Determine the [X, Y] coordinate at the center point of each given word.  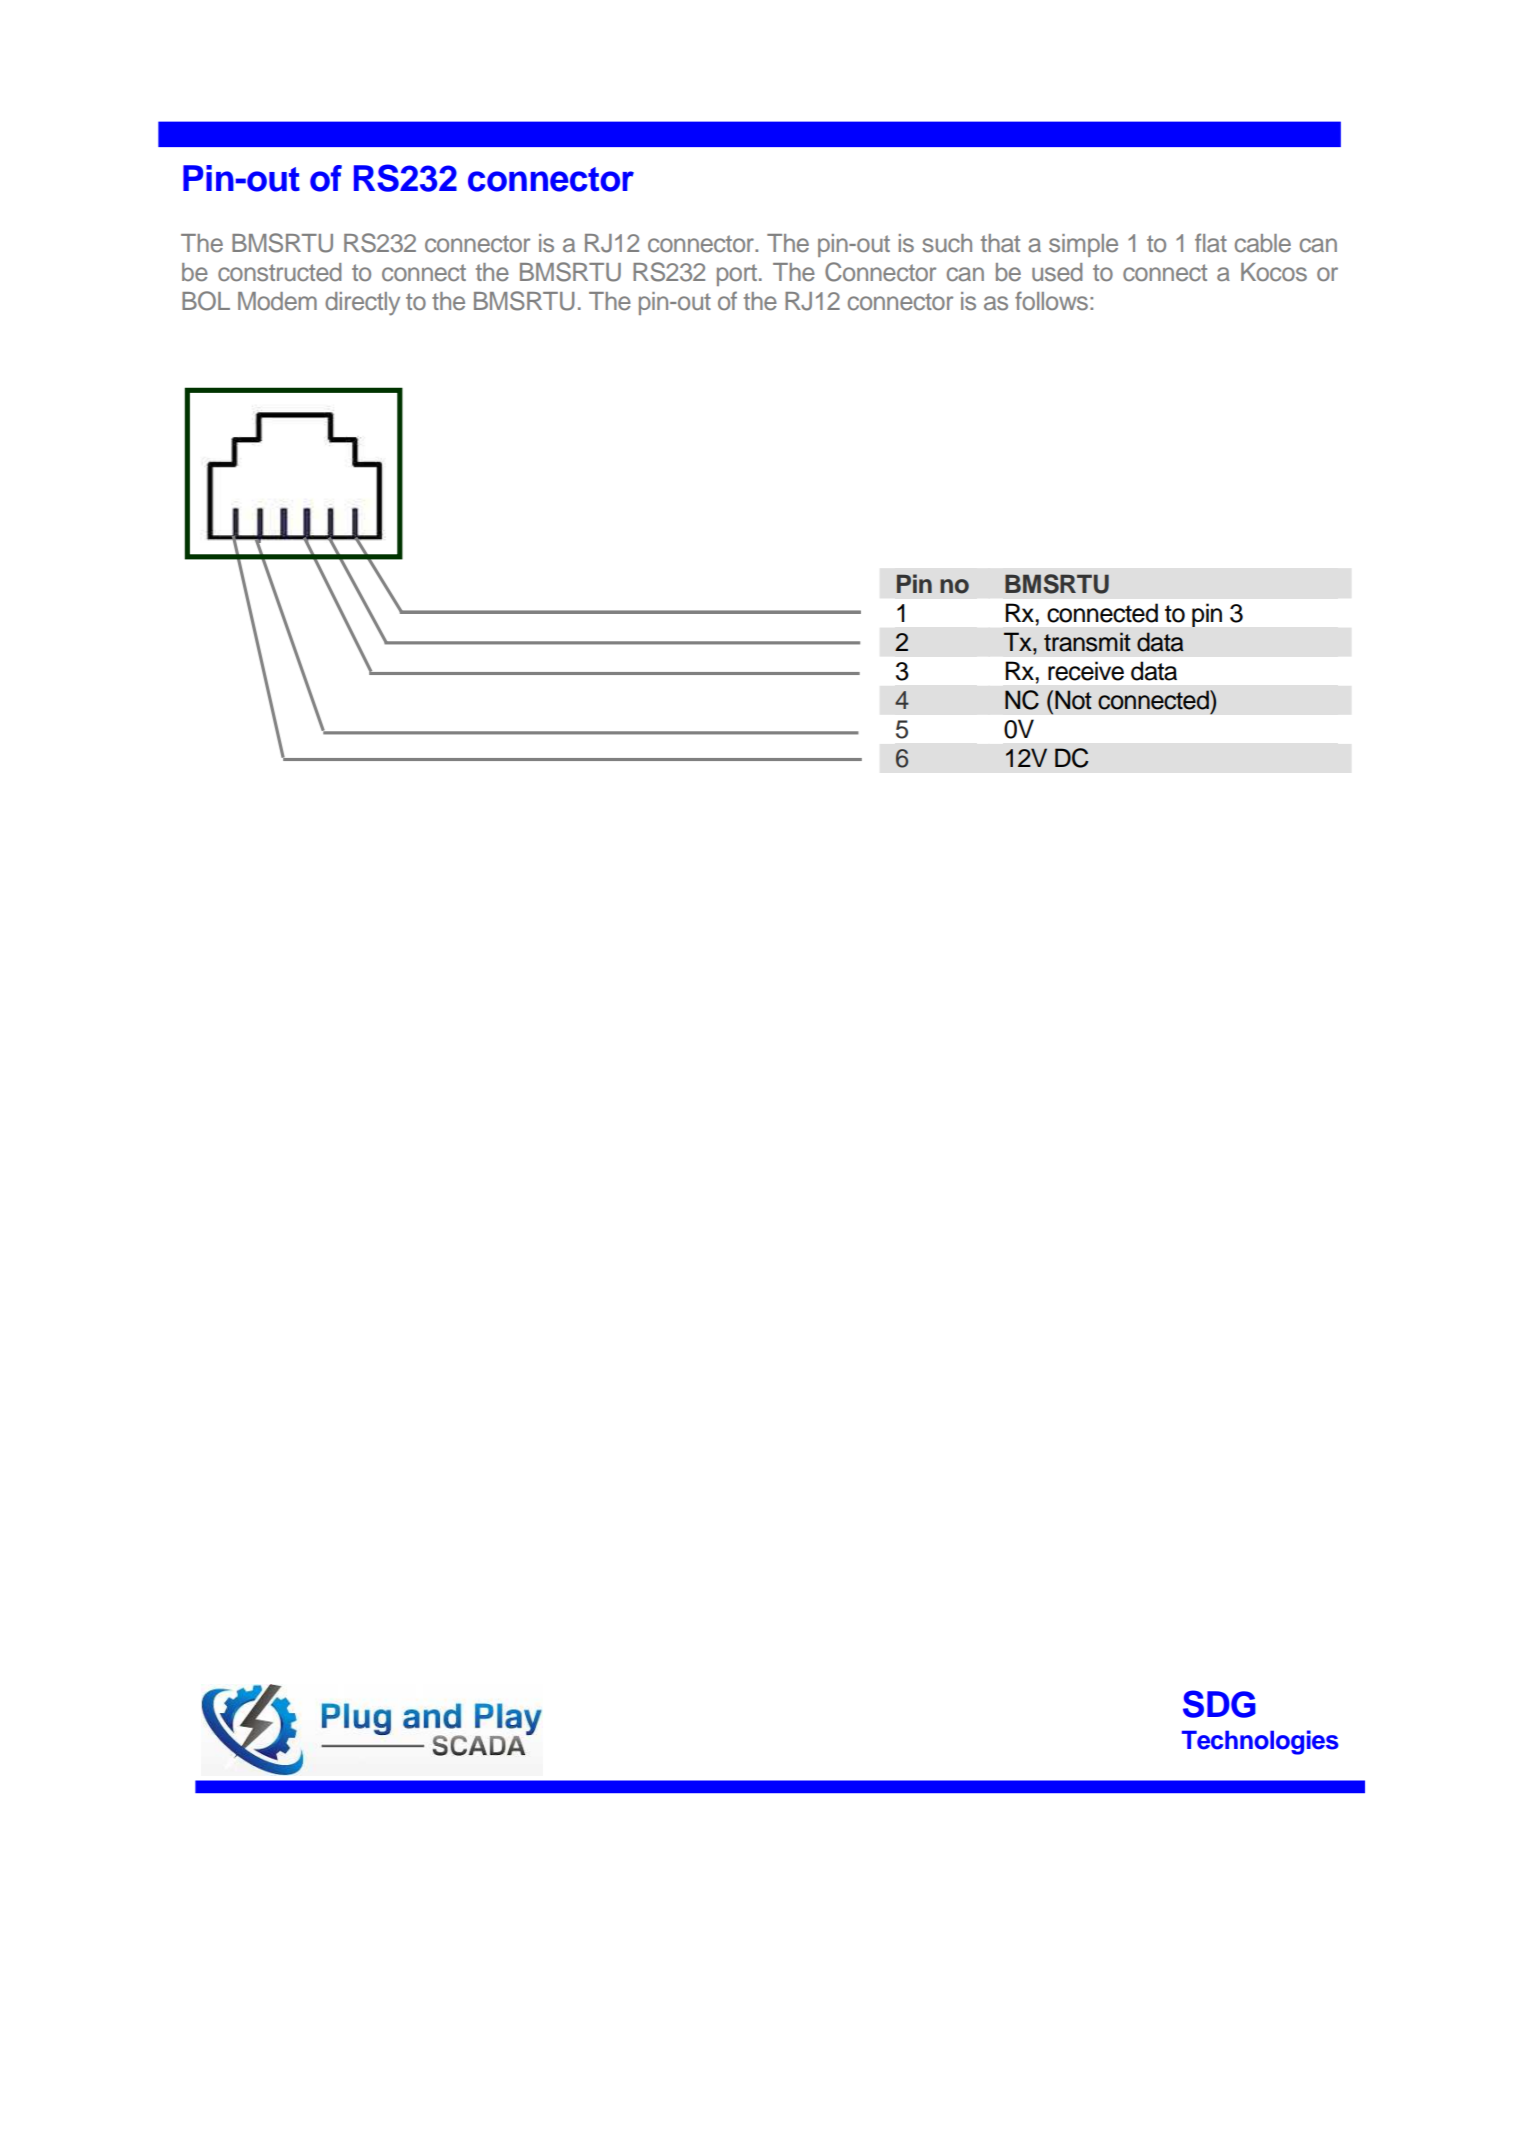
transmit [1087, 642]
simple [1083, 245]
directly [362, 304]
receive [1086, 671]
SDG [1219, 1704]
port [737, 275]
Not [1073, 700]
